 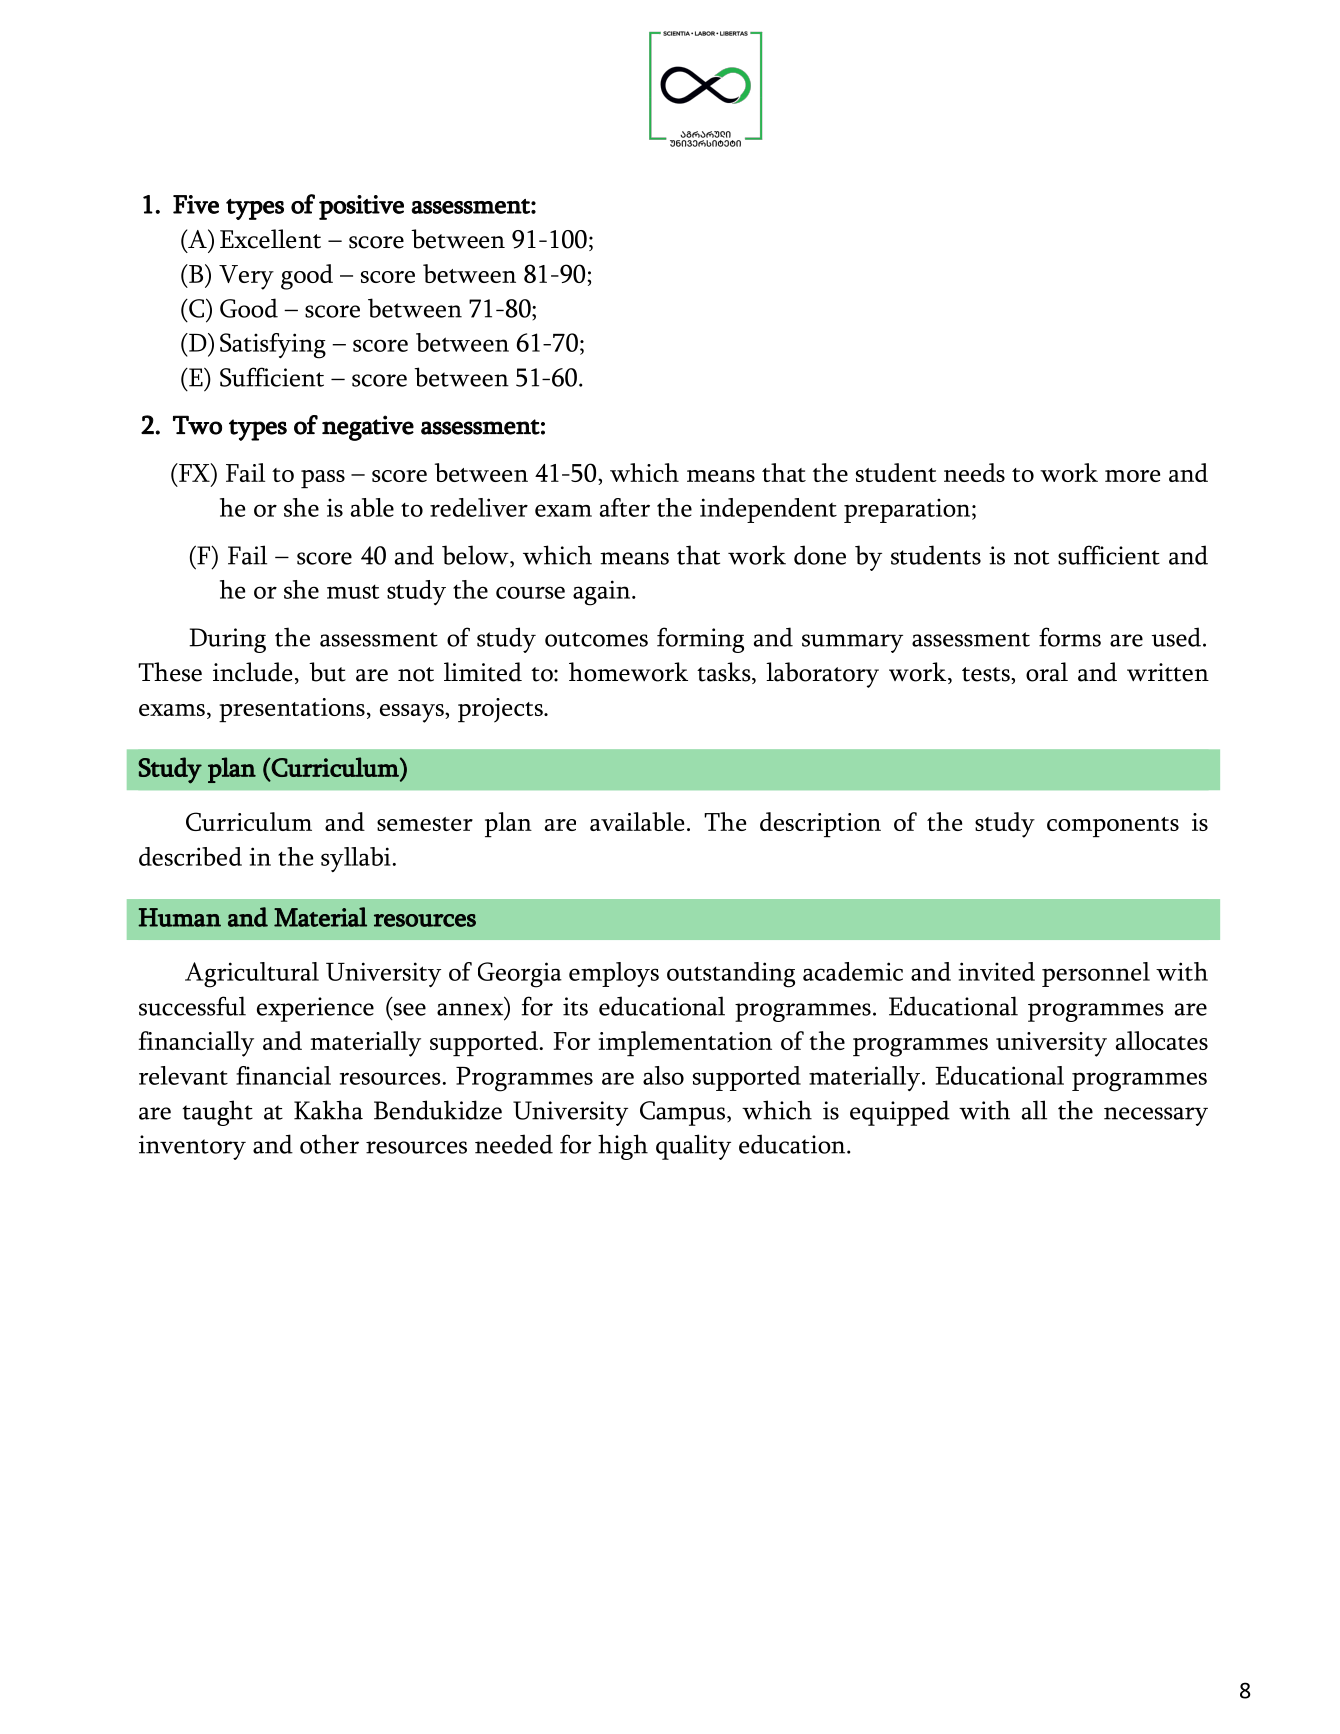 What do you see at coordinates (246, 277) in the document?
I see `Very` at bounding box center [246, 277].
